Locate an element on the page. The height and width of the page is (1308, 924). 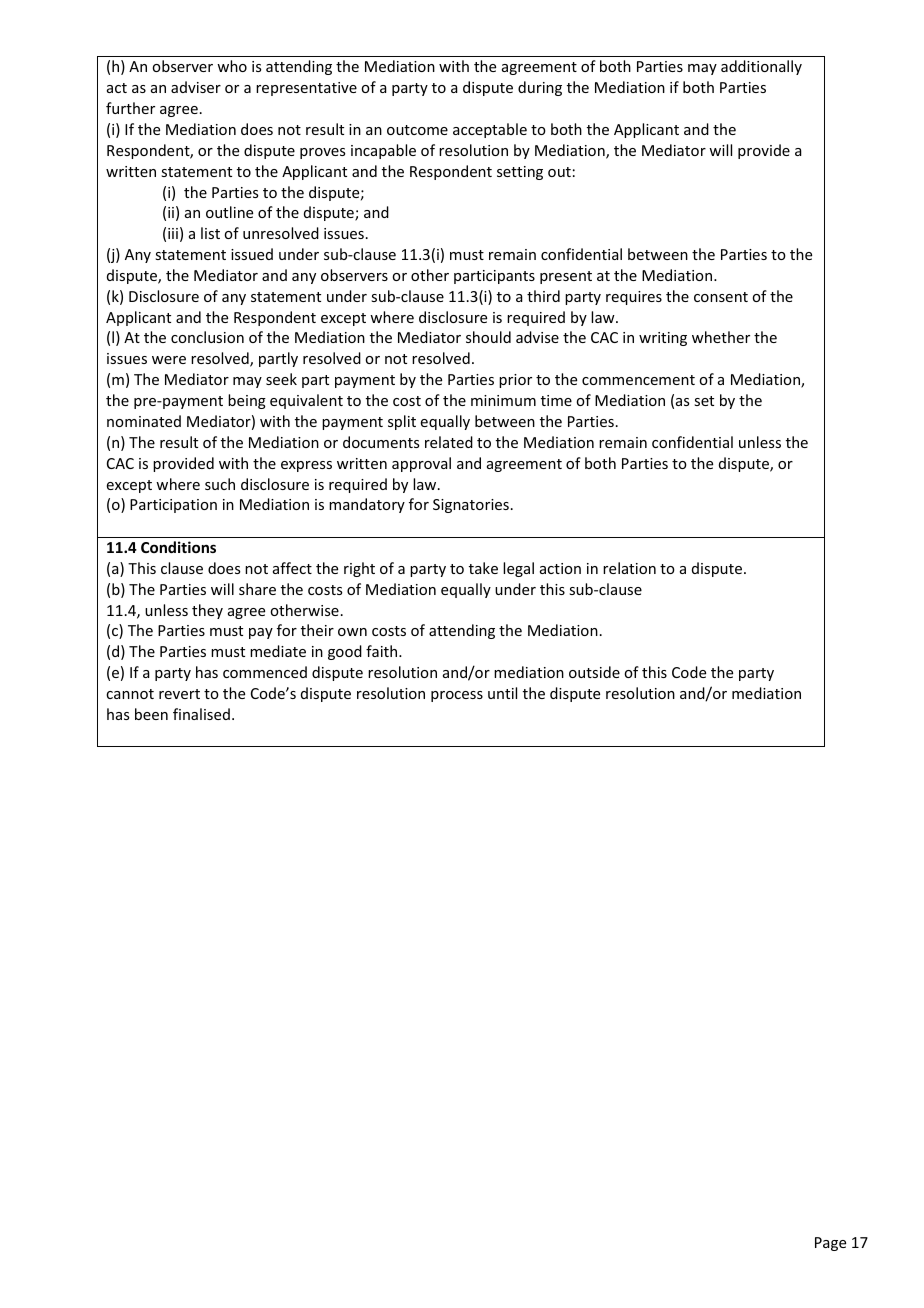
acceptable is located at coordinates (490, 130).
